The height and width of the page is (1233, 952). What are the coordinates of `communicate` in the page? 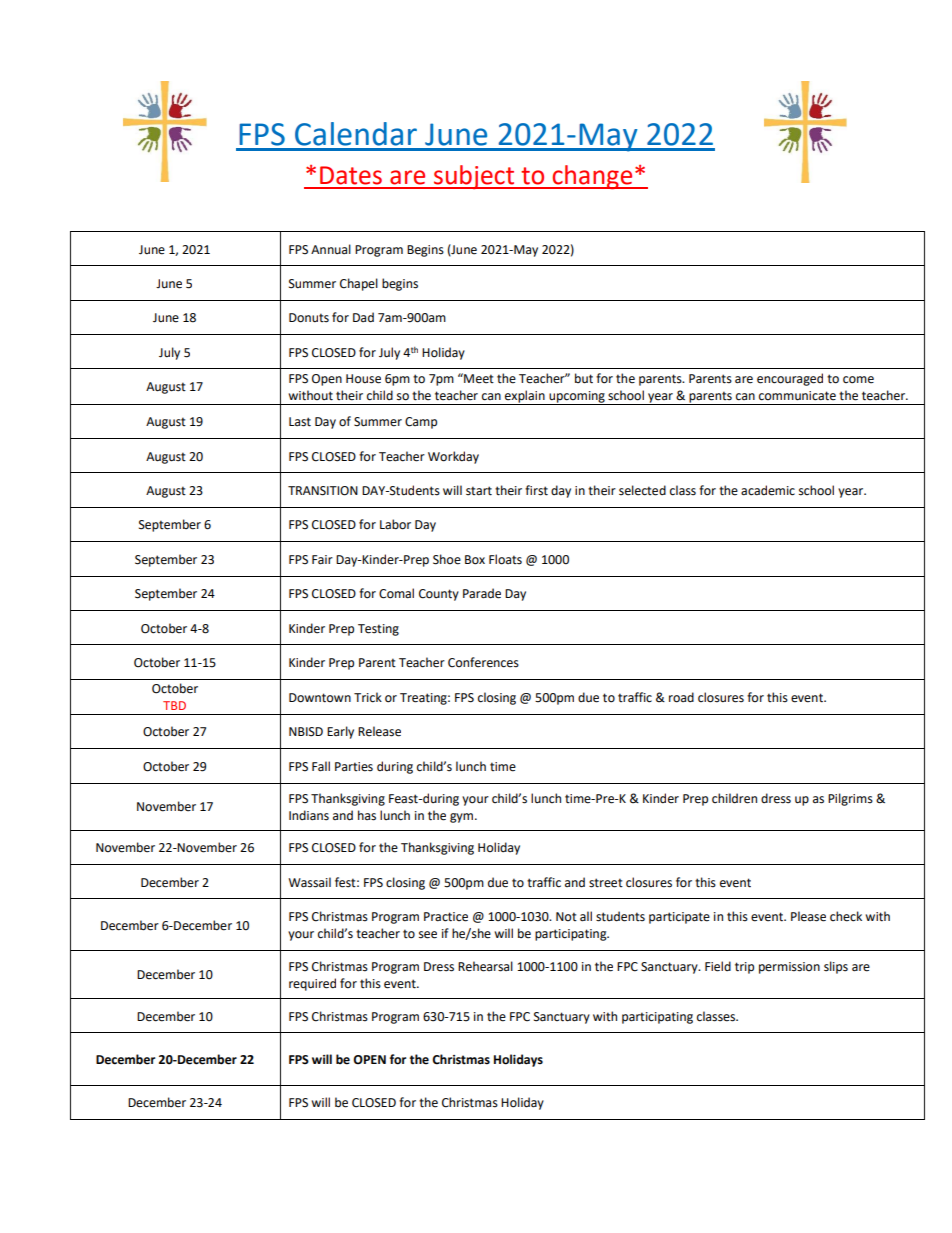 It's located at (797, 396).
